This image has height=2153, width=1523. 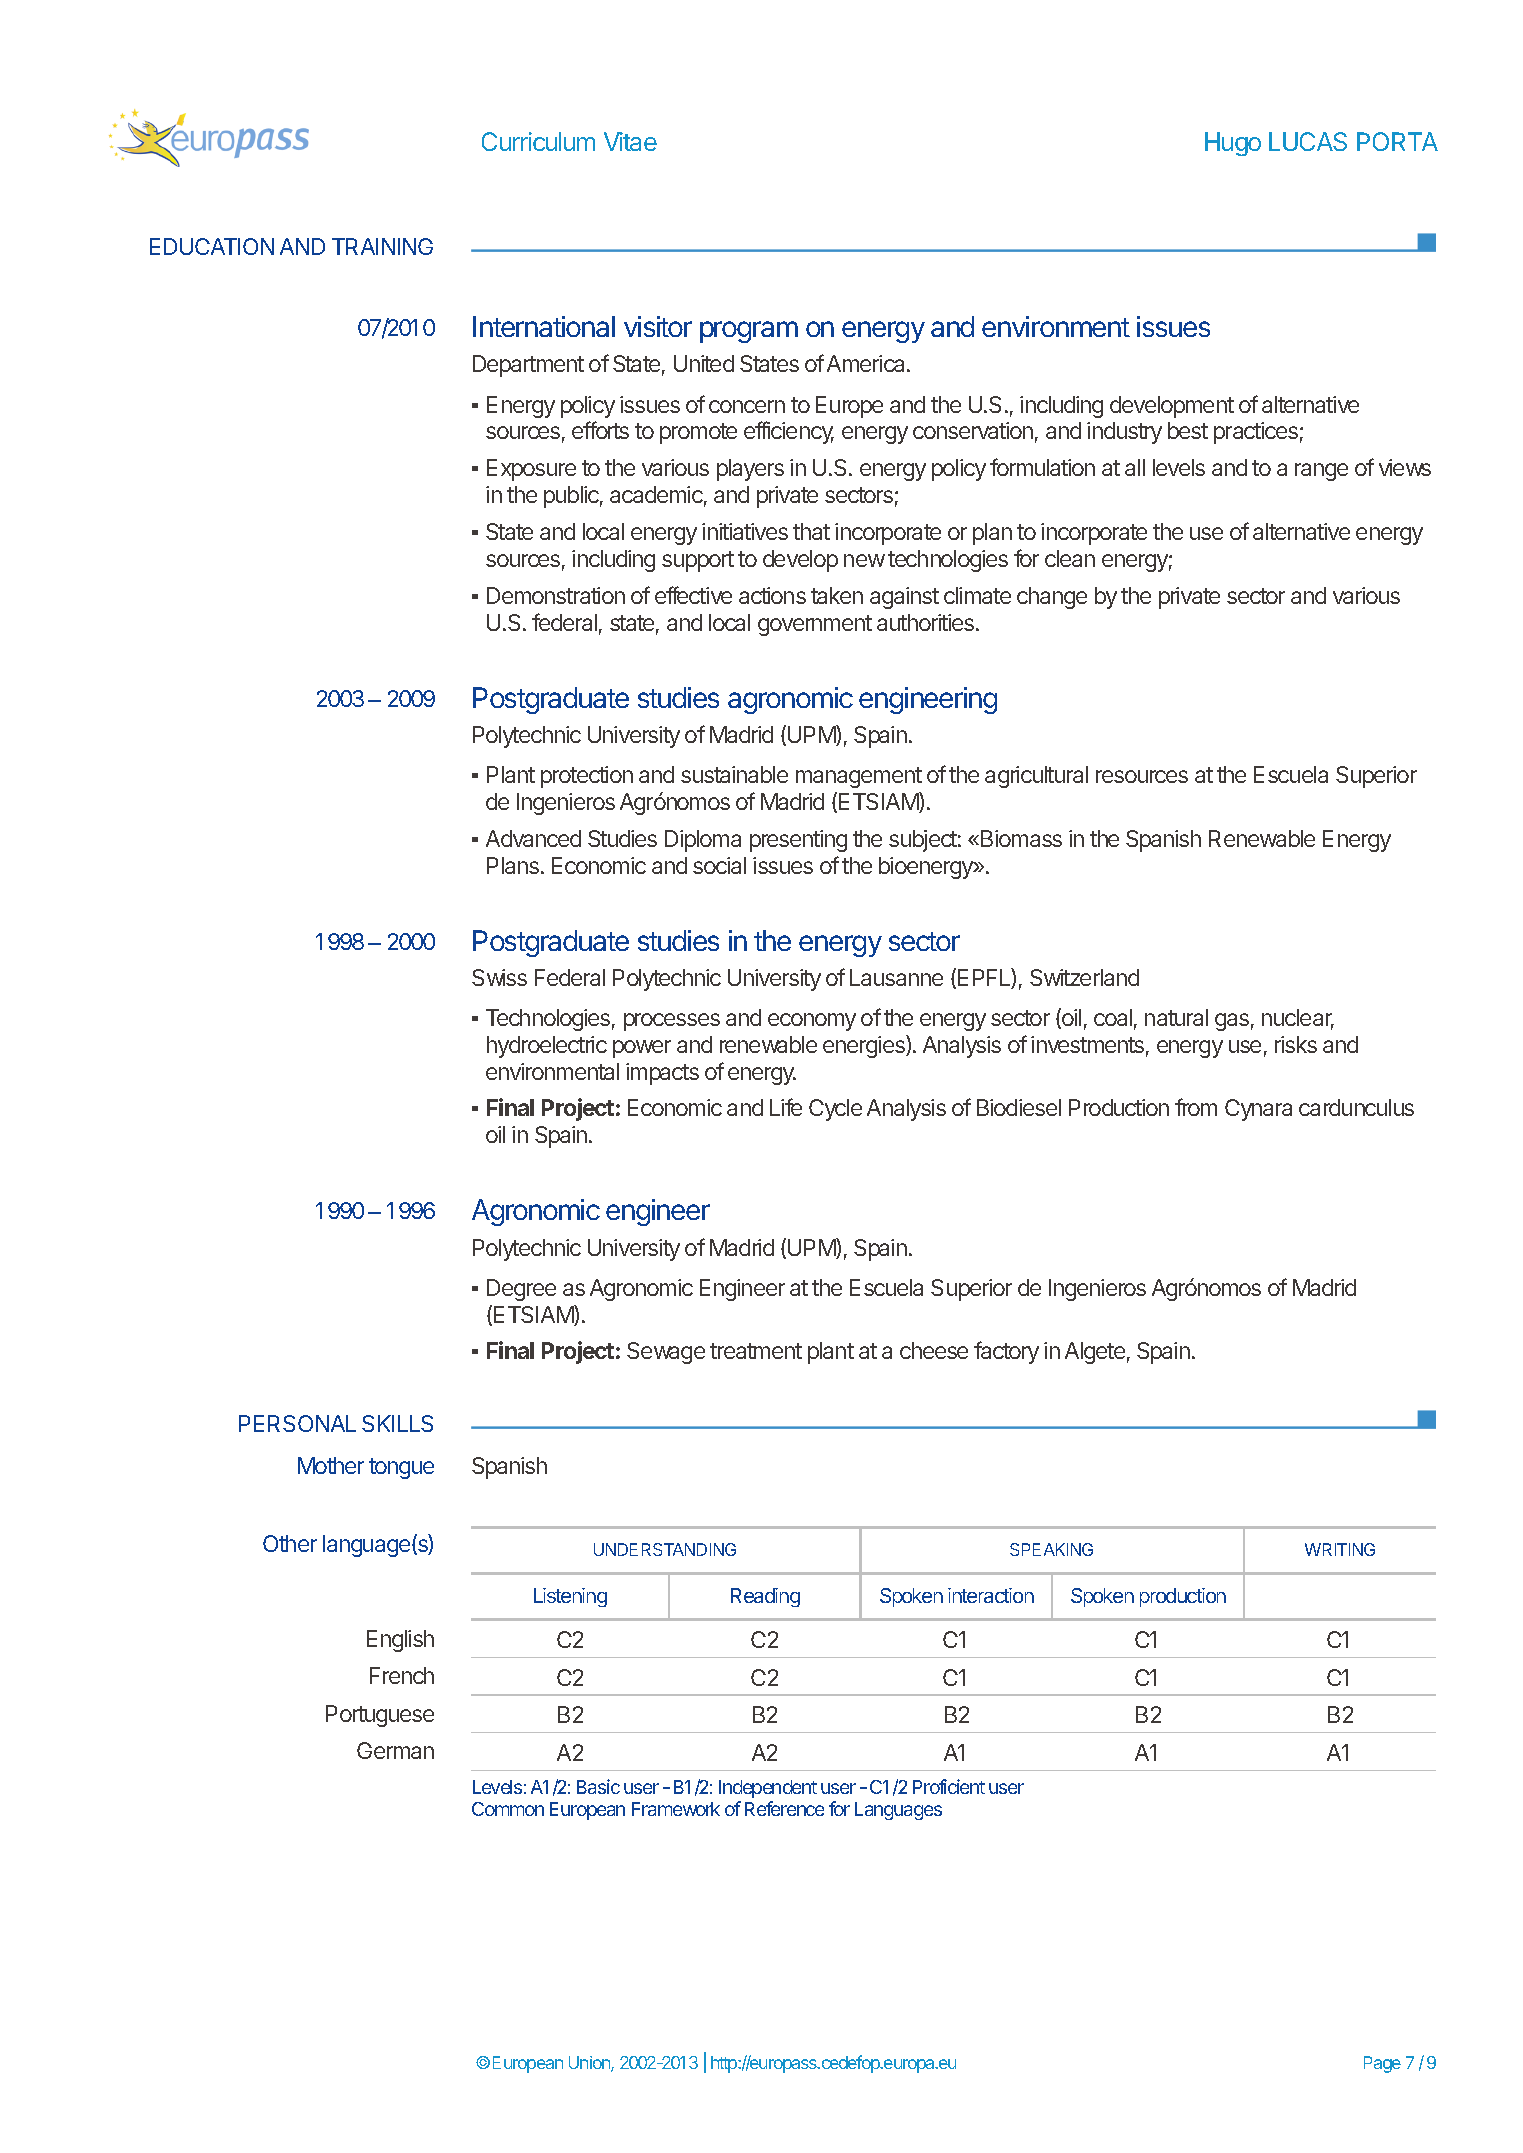 I want to click on Reading, so click(x=765, y=1597).
